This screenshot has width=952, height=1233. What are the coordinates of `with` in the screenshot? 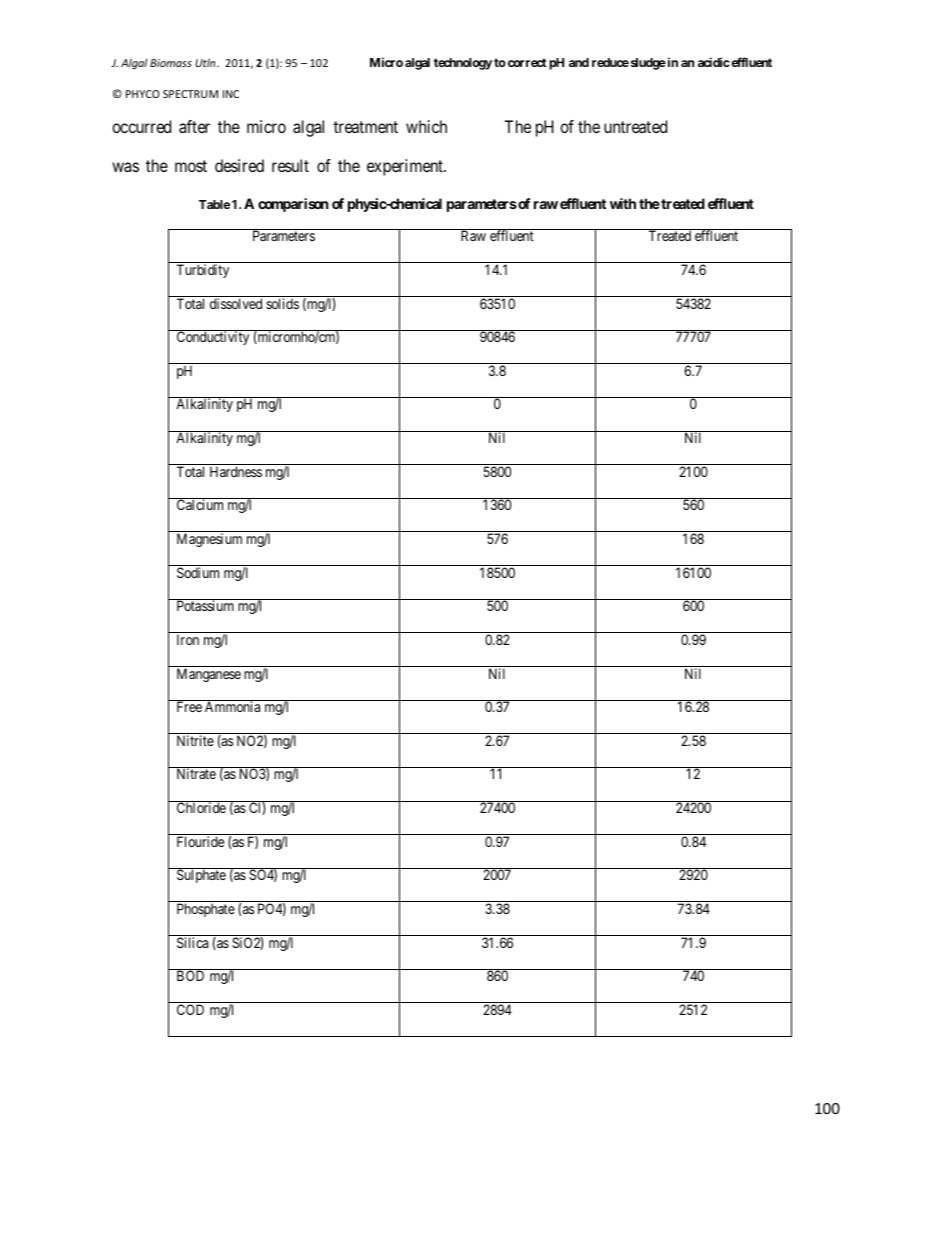 It's located at (623, 203).
